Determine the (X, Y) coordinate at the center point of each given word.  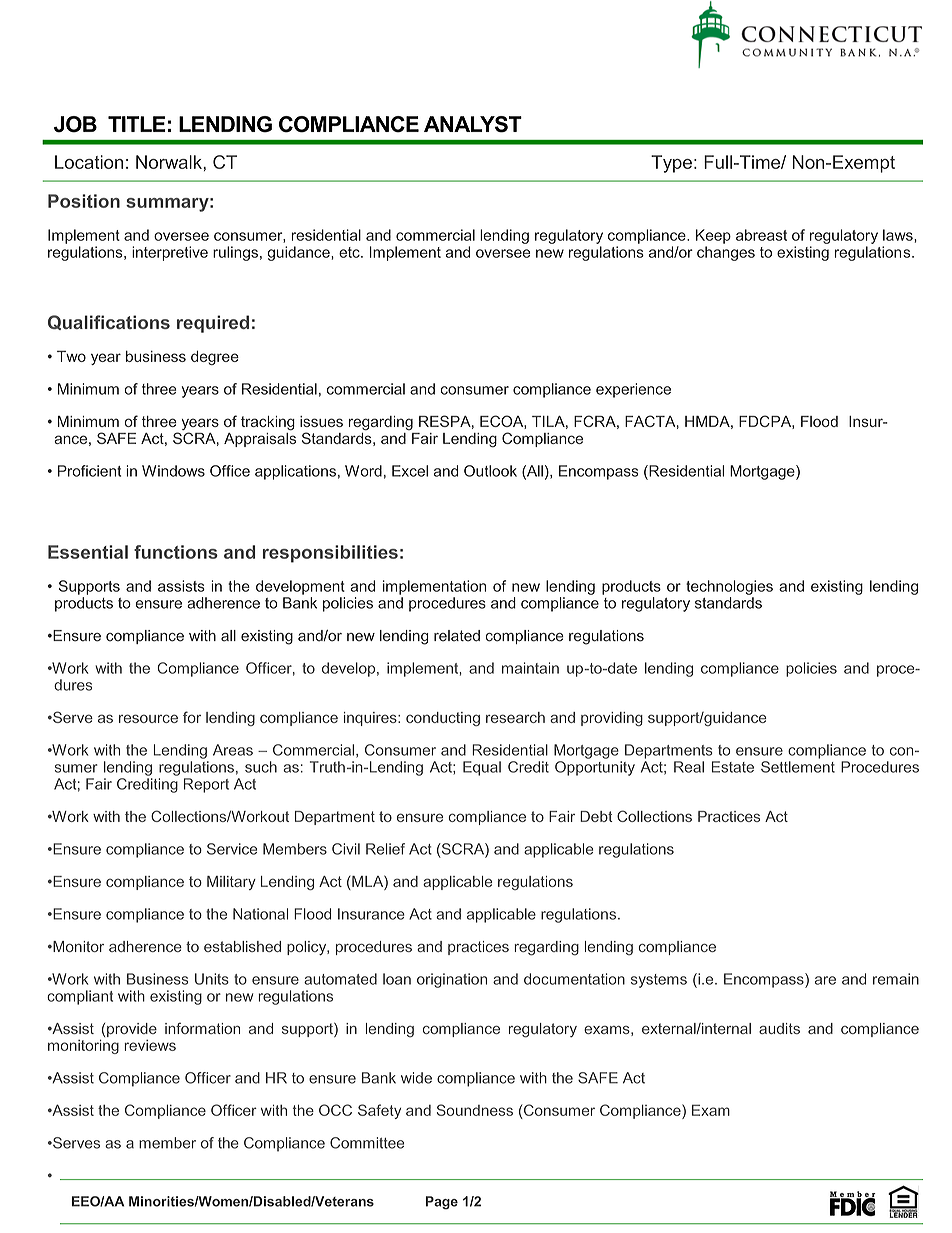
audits (779, 1028)
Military (231, 883)
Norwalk (170, 162)
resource (148, 718)
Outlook (490, 471)
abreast (761, 235)
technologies (729, 587)
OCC (335, 1110)
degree (215, 357)
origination (452, 980)
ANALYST (473, 124)
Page (442, 1203)
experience (633, 390)
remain (896, 979)
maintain (530, 668)
